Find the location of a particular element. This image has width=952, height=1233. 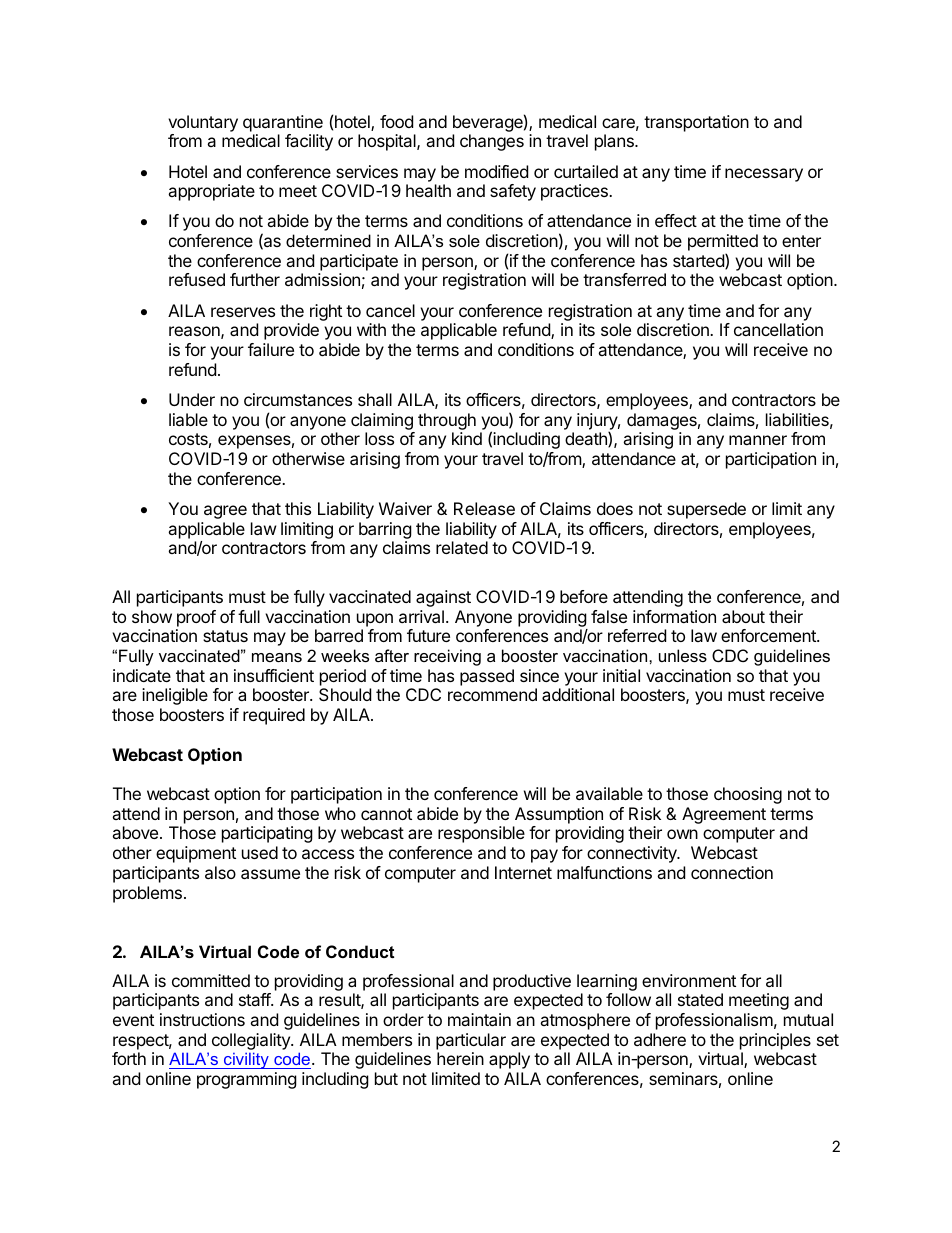

voluntary is located at coordinates (203, 123).
